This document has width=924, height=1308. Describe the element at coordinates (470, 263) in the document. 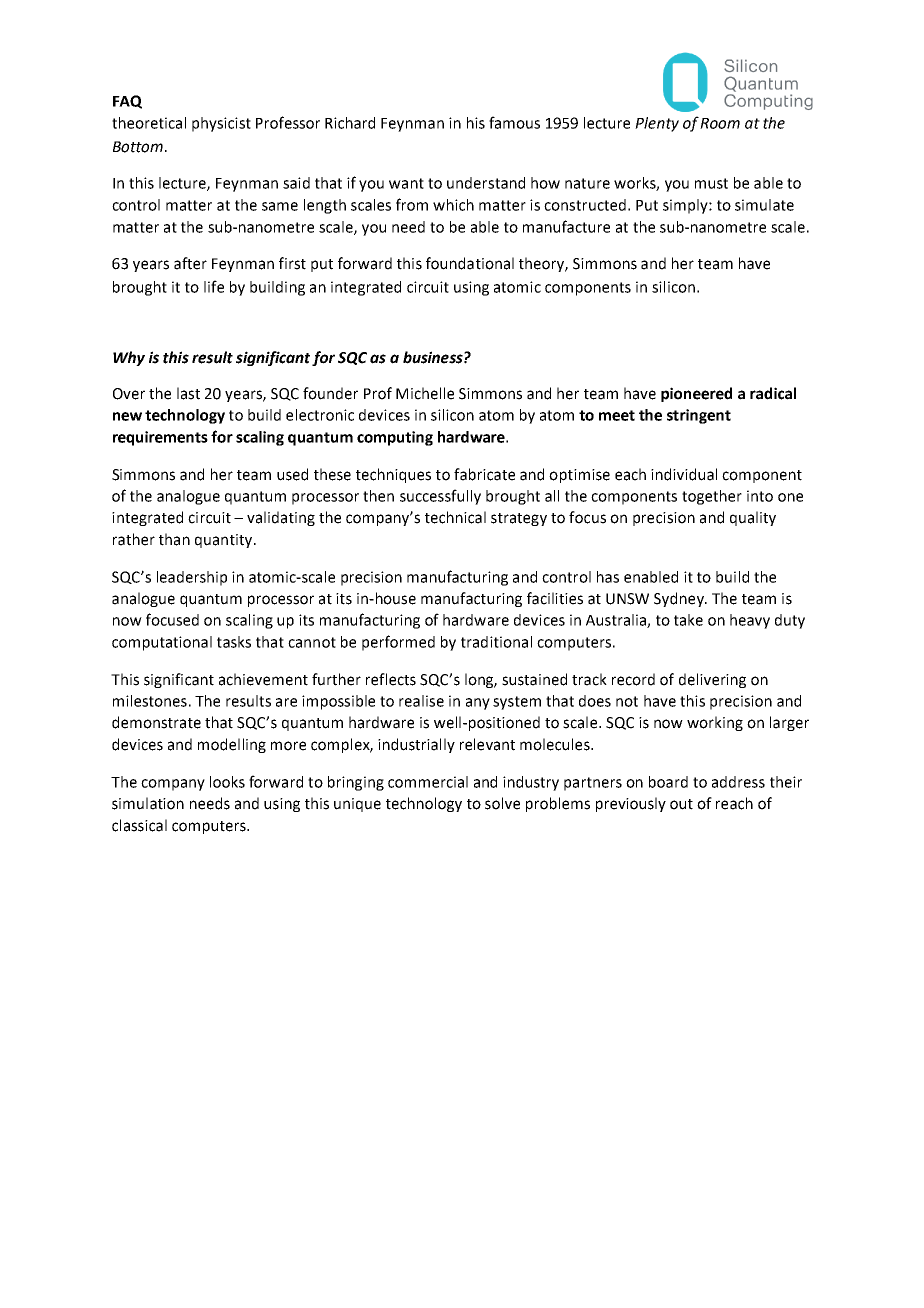

I see `foundational` at that location.
